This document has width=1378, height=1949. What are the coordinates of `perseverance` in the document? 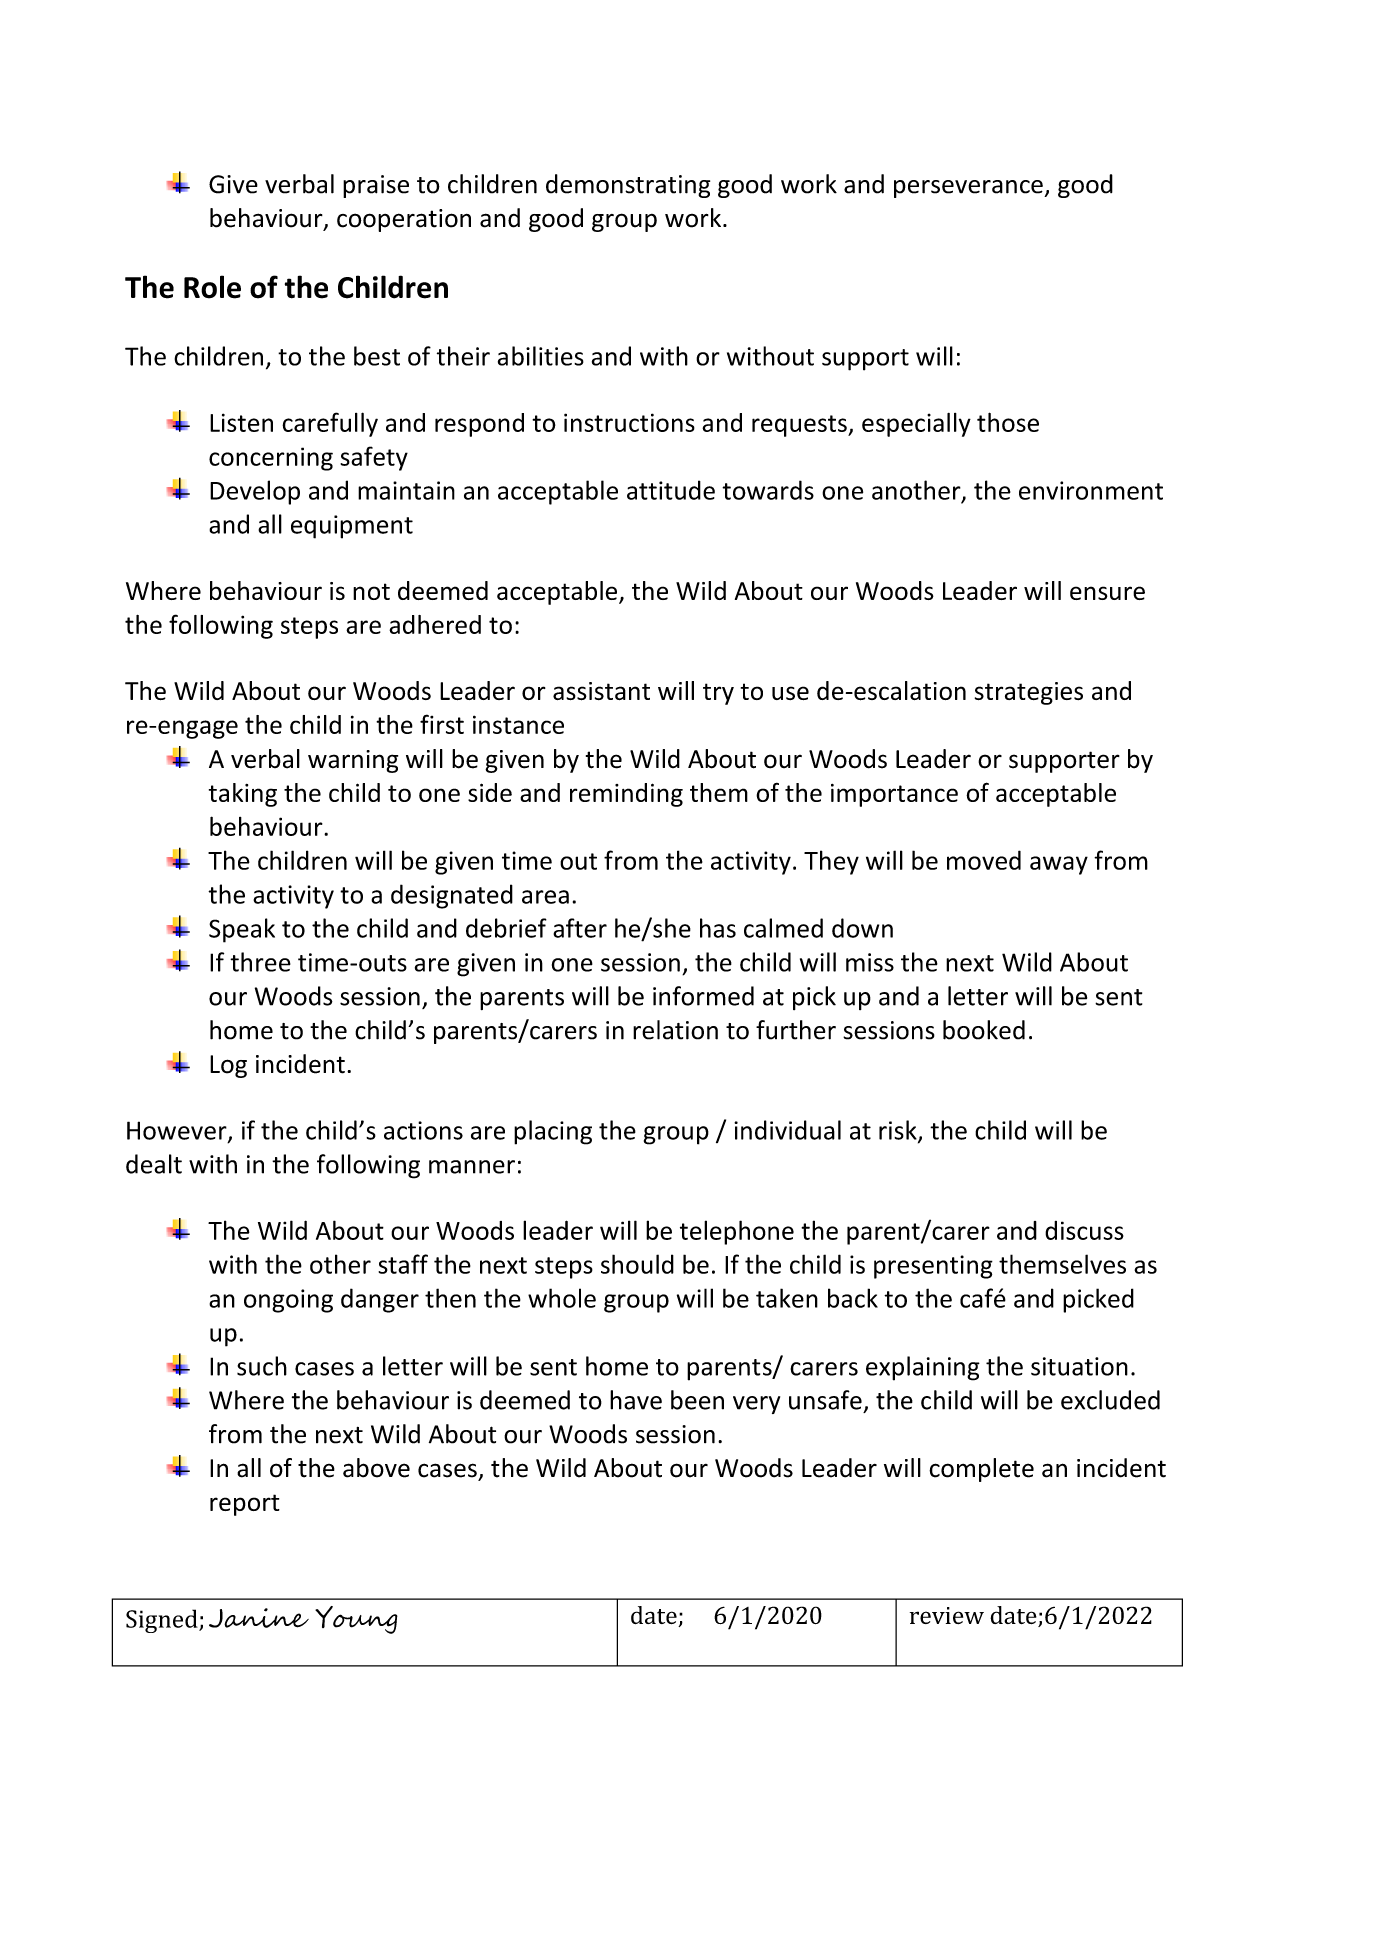 It's located at (969, 189).
